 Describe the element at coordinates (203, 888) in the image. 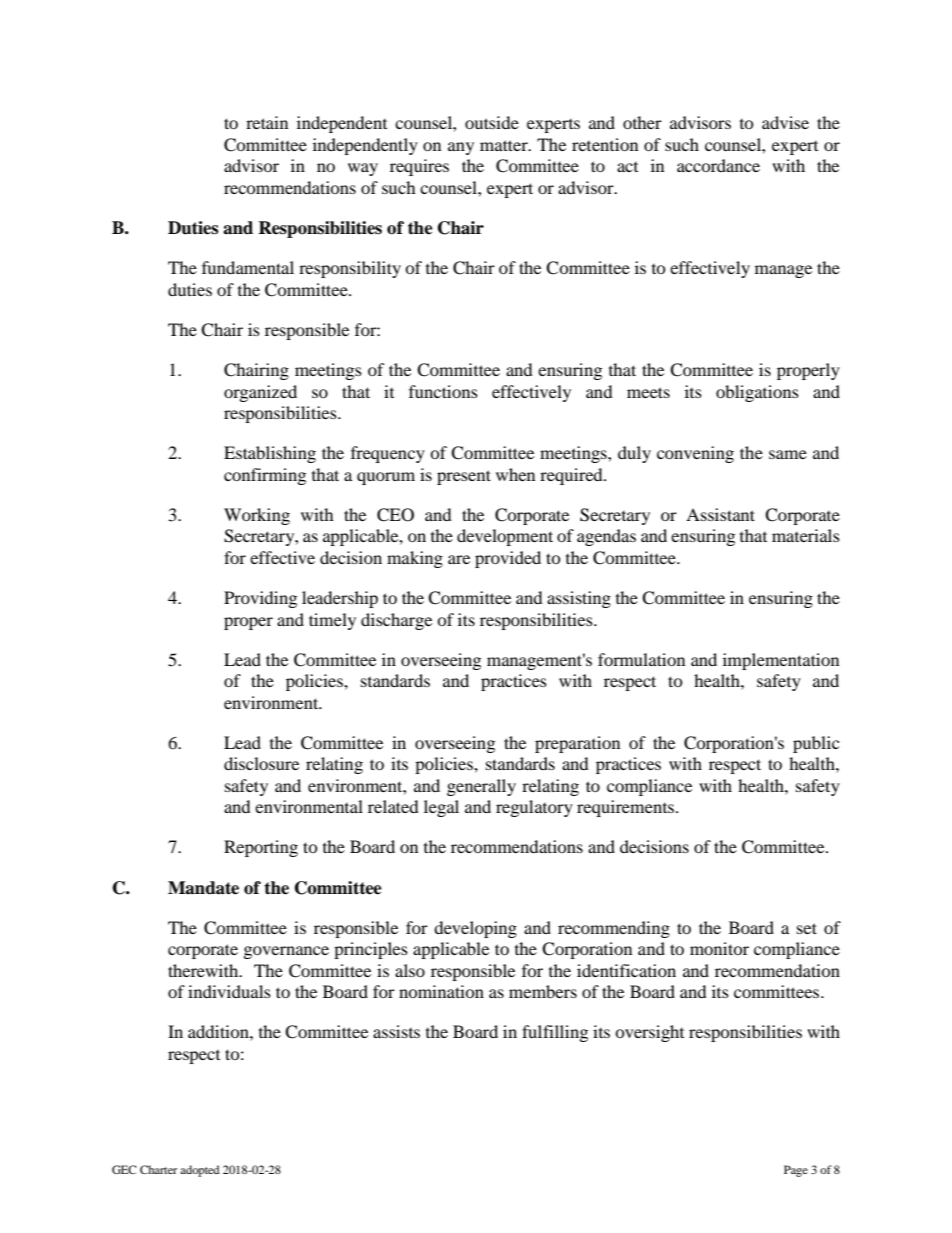

I see `Mandate` at that location.
